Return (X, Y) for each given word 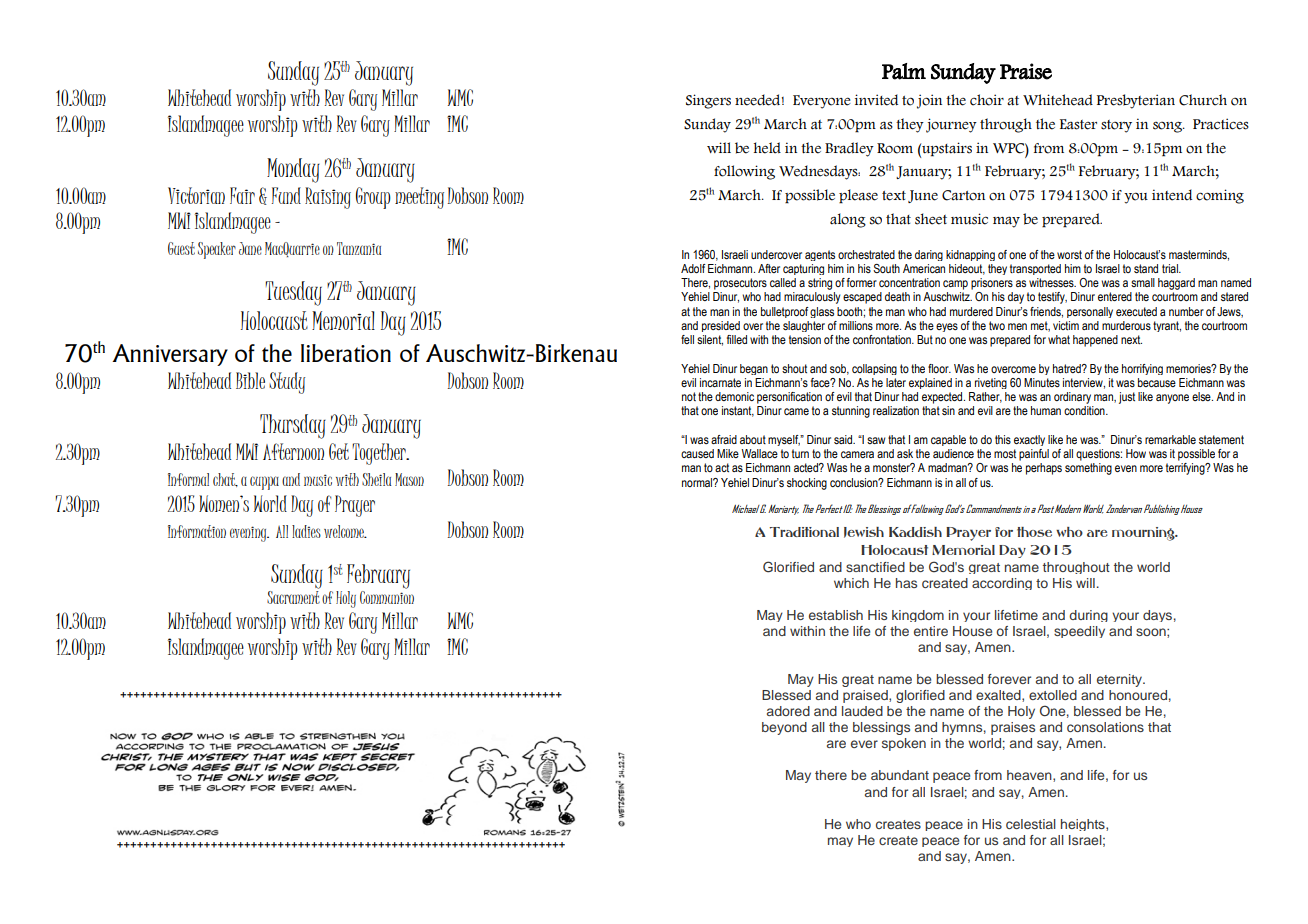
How (1136, 453)
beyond (784, 728)
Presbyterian (1136, 101)
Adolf (693, 268)
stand (1146, 268)
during (1088, 616)
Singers (708, 101)
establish (836, 615)
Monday (293, 170)
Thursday (293, 426)
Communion (387, 597)
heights (1084, 825)
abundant (900, 775)
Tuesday (293, 293)
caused (697, 453)
